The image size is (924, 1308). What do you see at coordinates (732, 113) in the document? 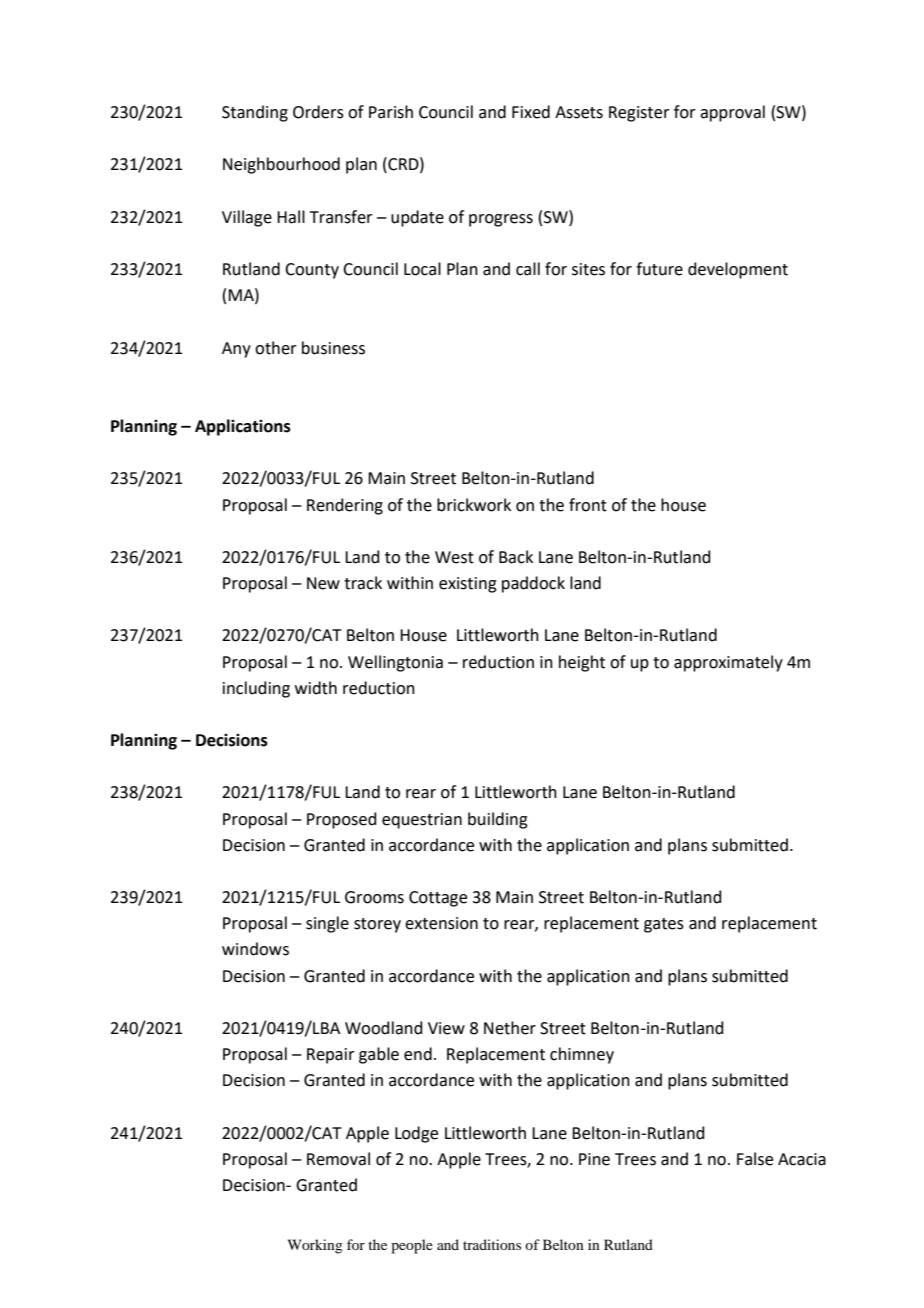
I see `approval` at bounding box center [732, 113].
